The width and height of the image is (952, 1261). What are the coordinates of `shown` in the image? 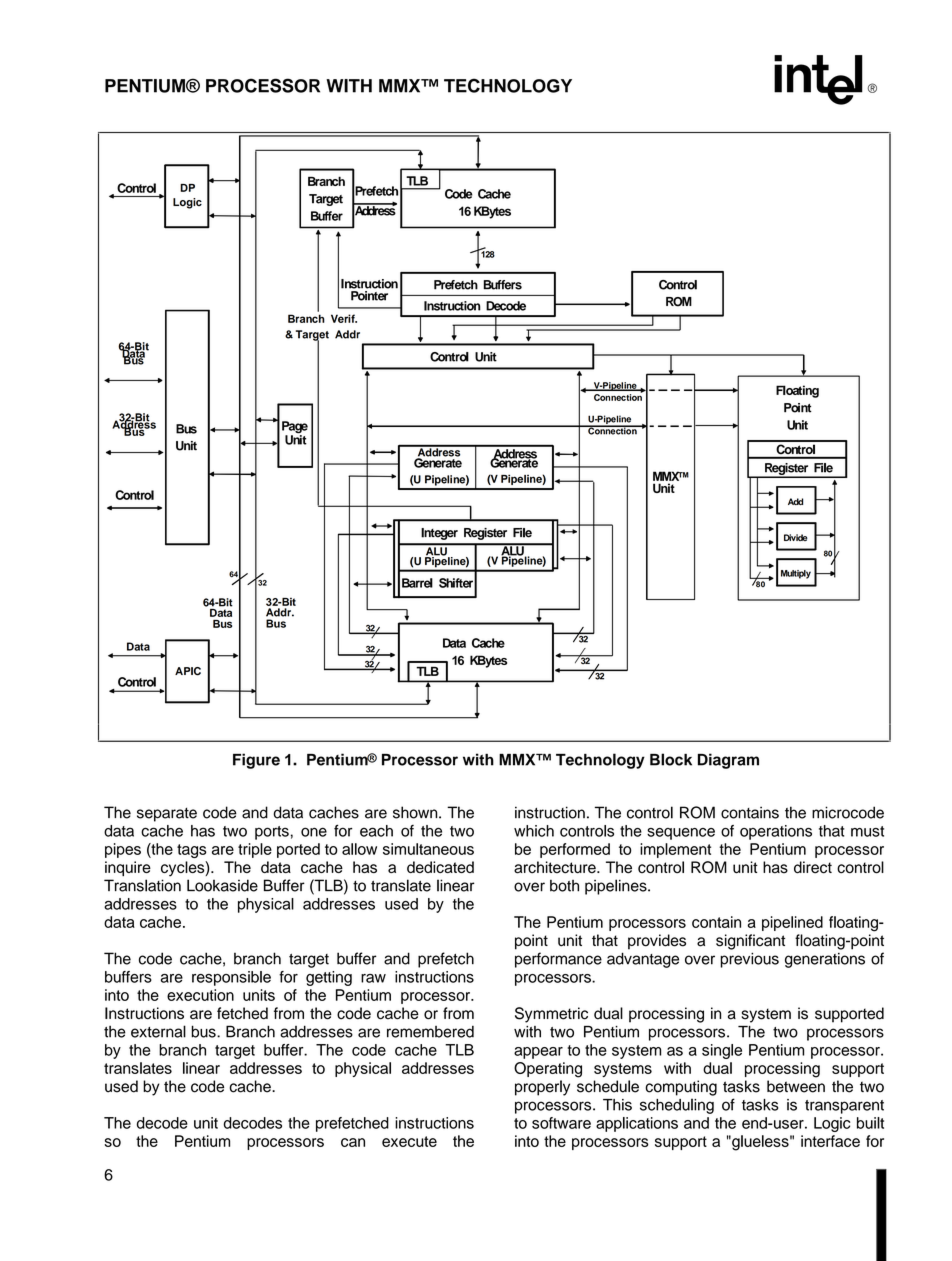 It's located at (416, 812).
